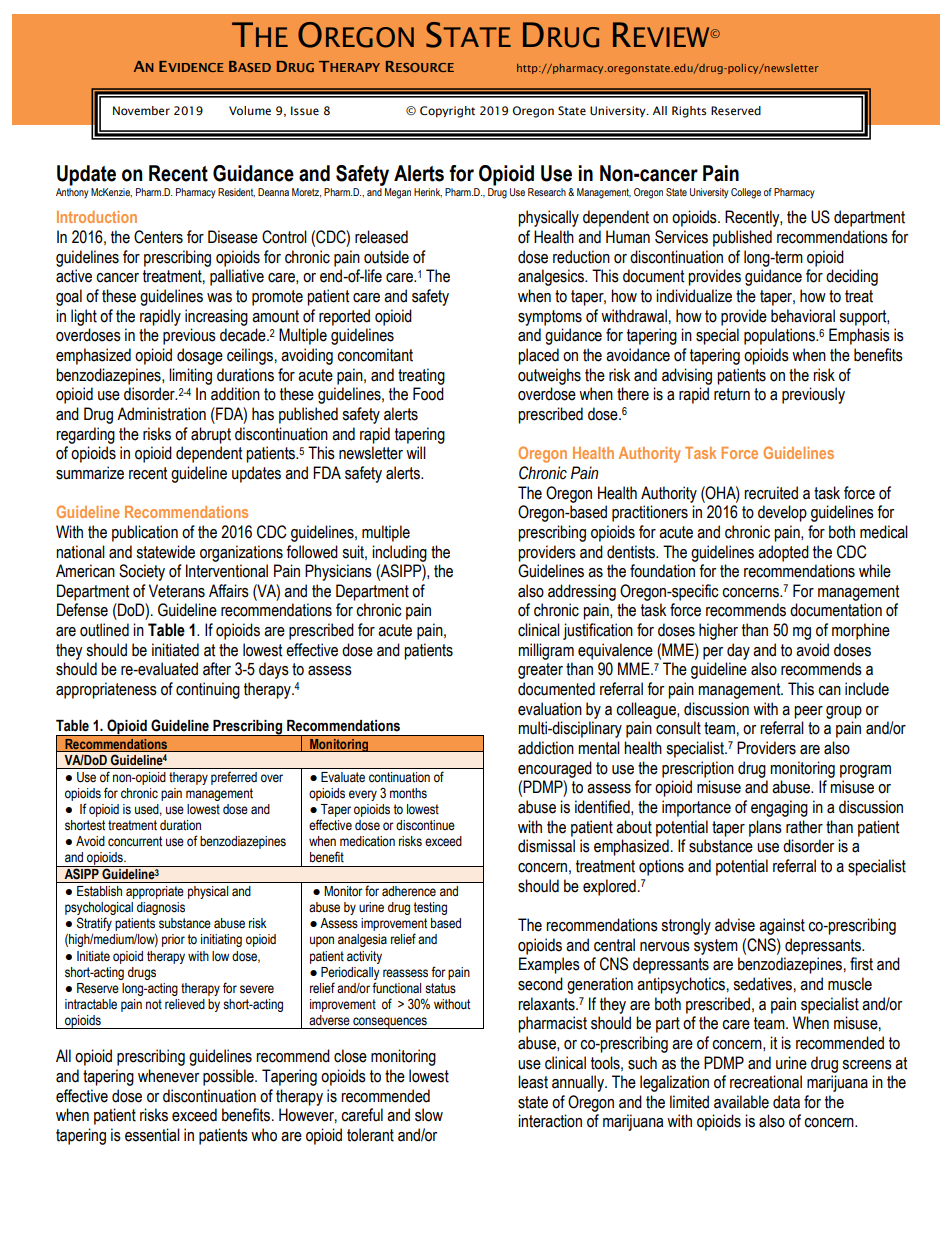 The image size is (952, 1233). Describe the element at coordinates (211, 435) in the image. I see `abrupt` at that location.
